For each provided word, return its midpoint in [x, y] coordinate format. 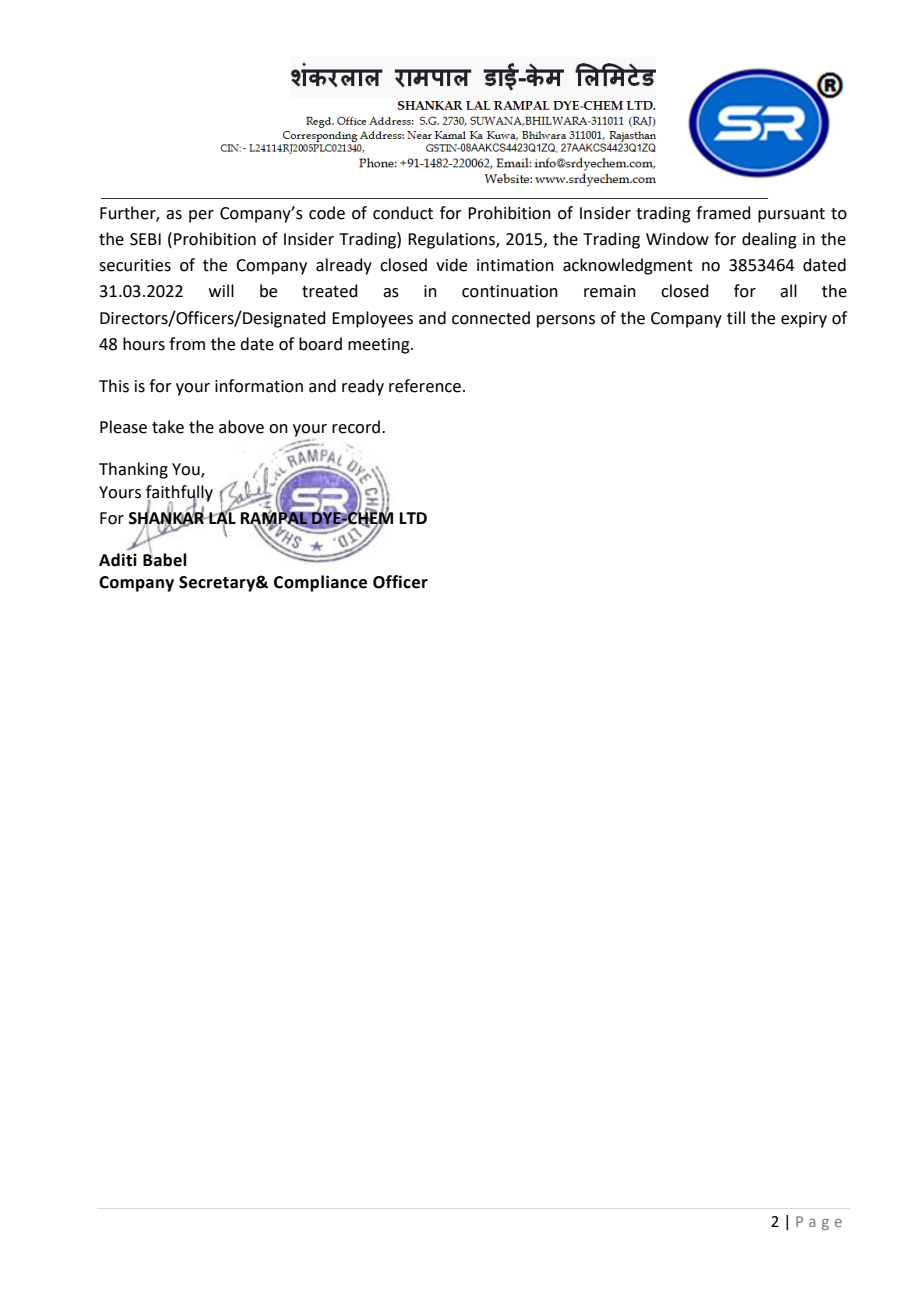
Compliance [320, 583]
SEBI [145, 239]
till [736, 318]
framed [723, 213]
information [259, 386]
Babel [165, 558]
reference [425, 386]
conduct [403, 213]
